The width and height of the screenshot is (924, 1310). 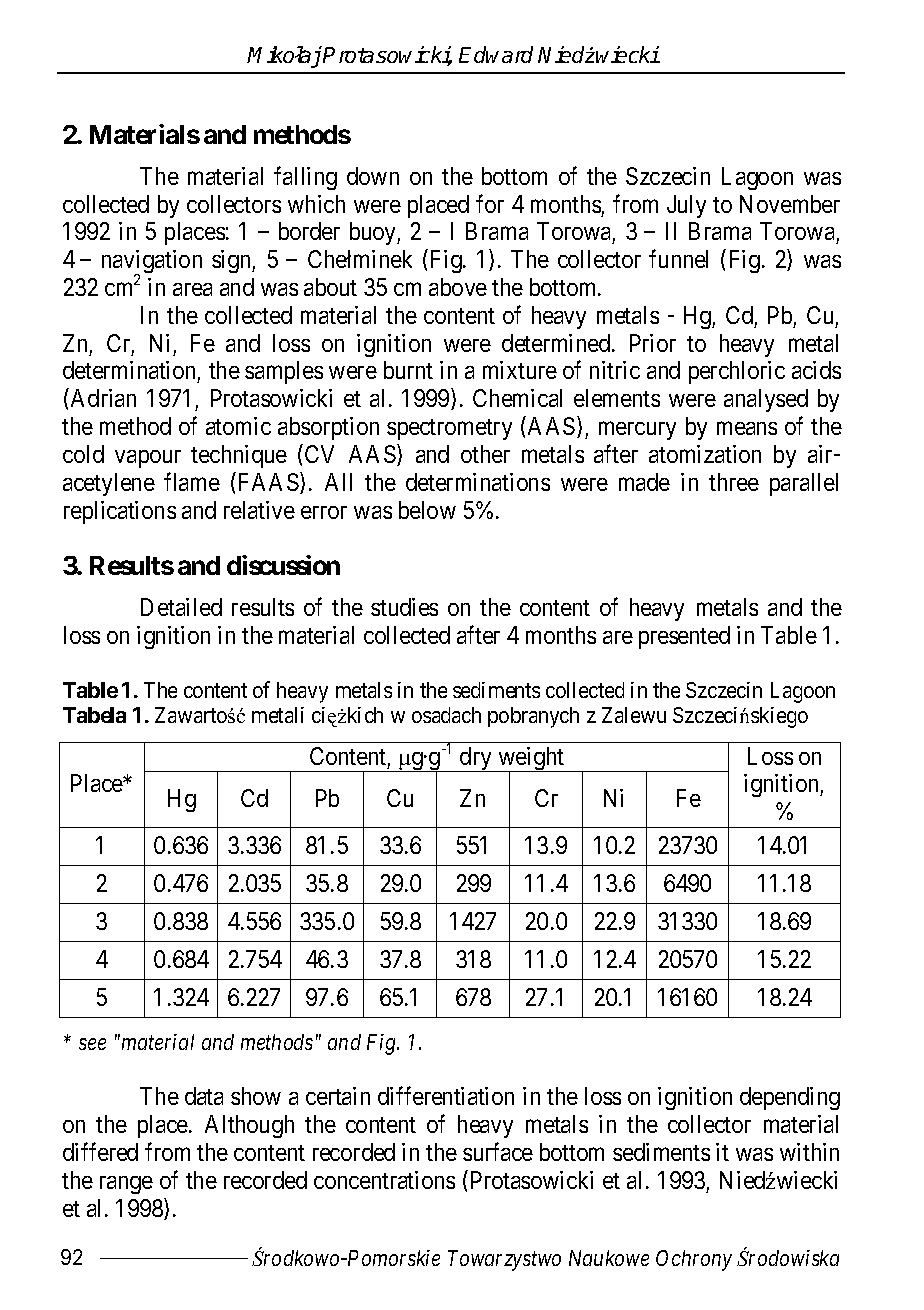 What do you see at coordinates (126, 1185) in the screenshot?
I see `range` at bounding box center [126, 1185].
